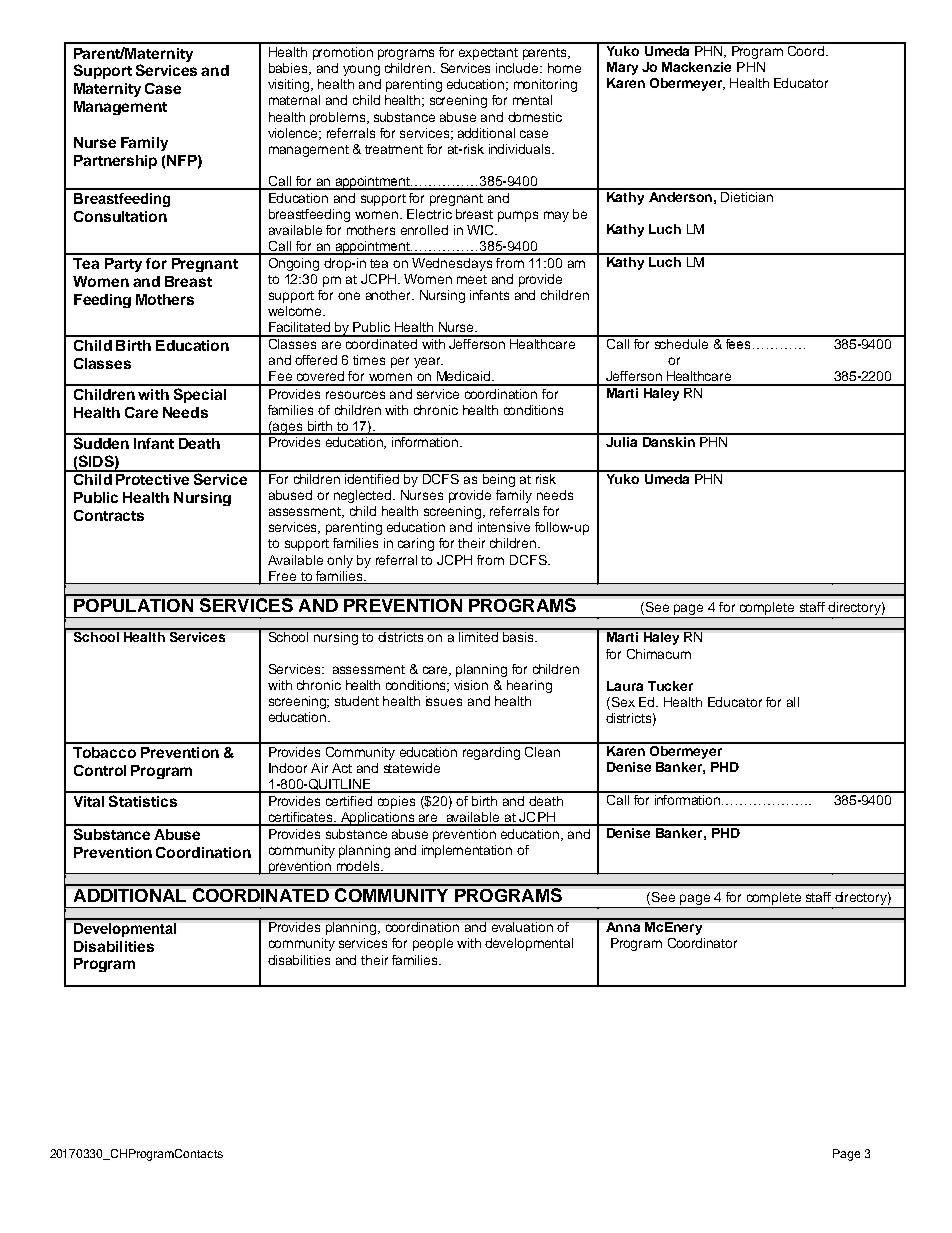 The image size is (952, 1233). What do you see at coordinates (416, 544) in the document?
I see `caring` at bounding box center [416, 544].
